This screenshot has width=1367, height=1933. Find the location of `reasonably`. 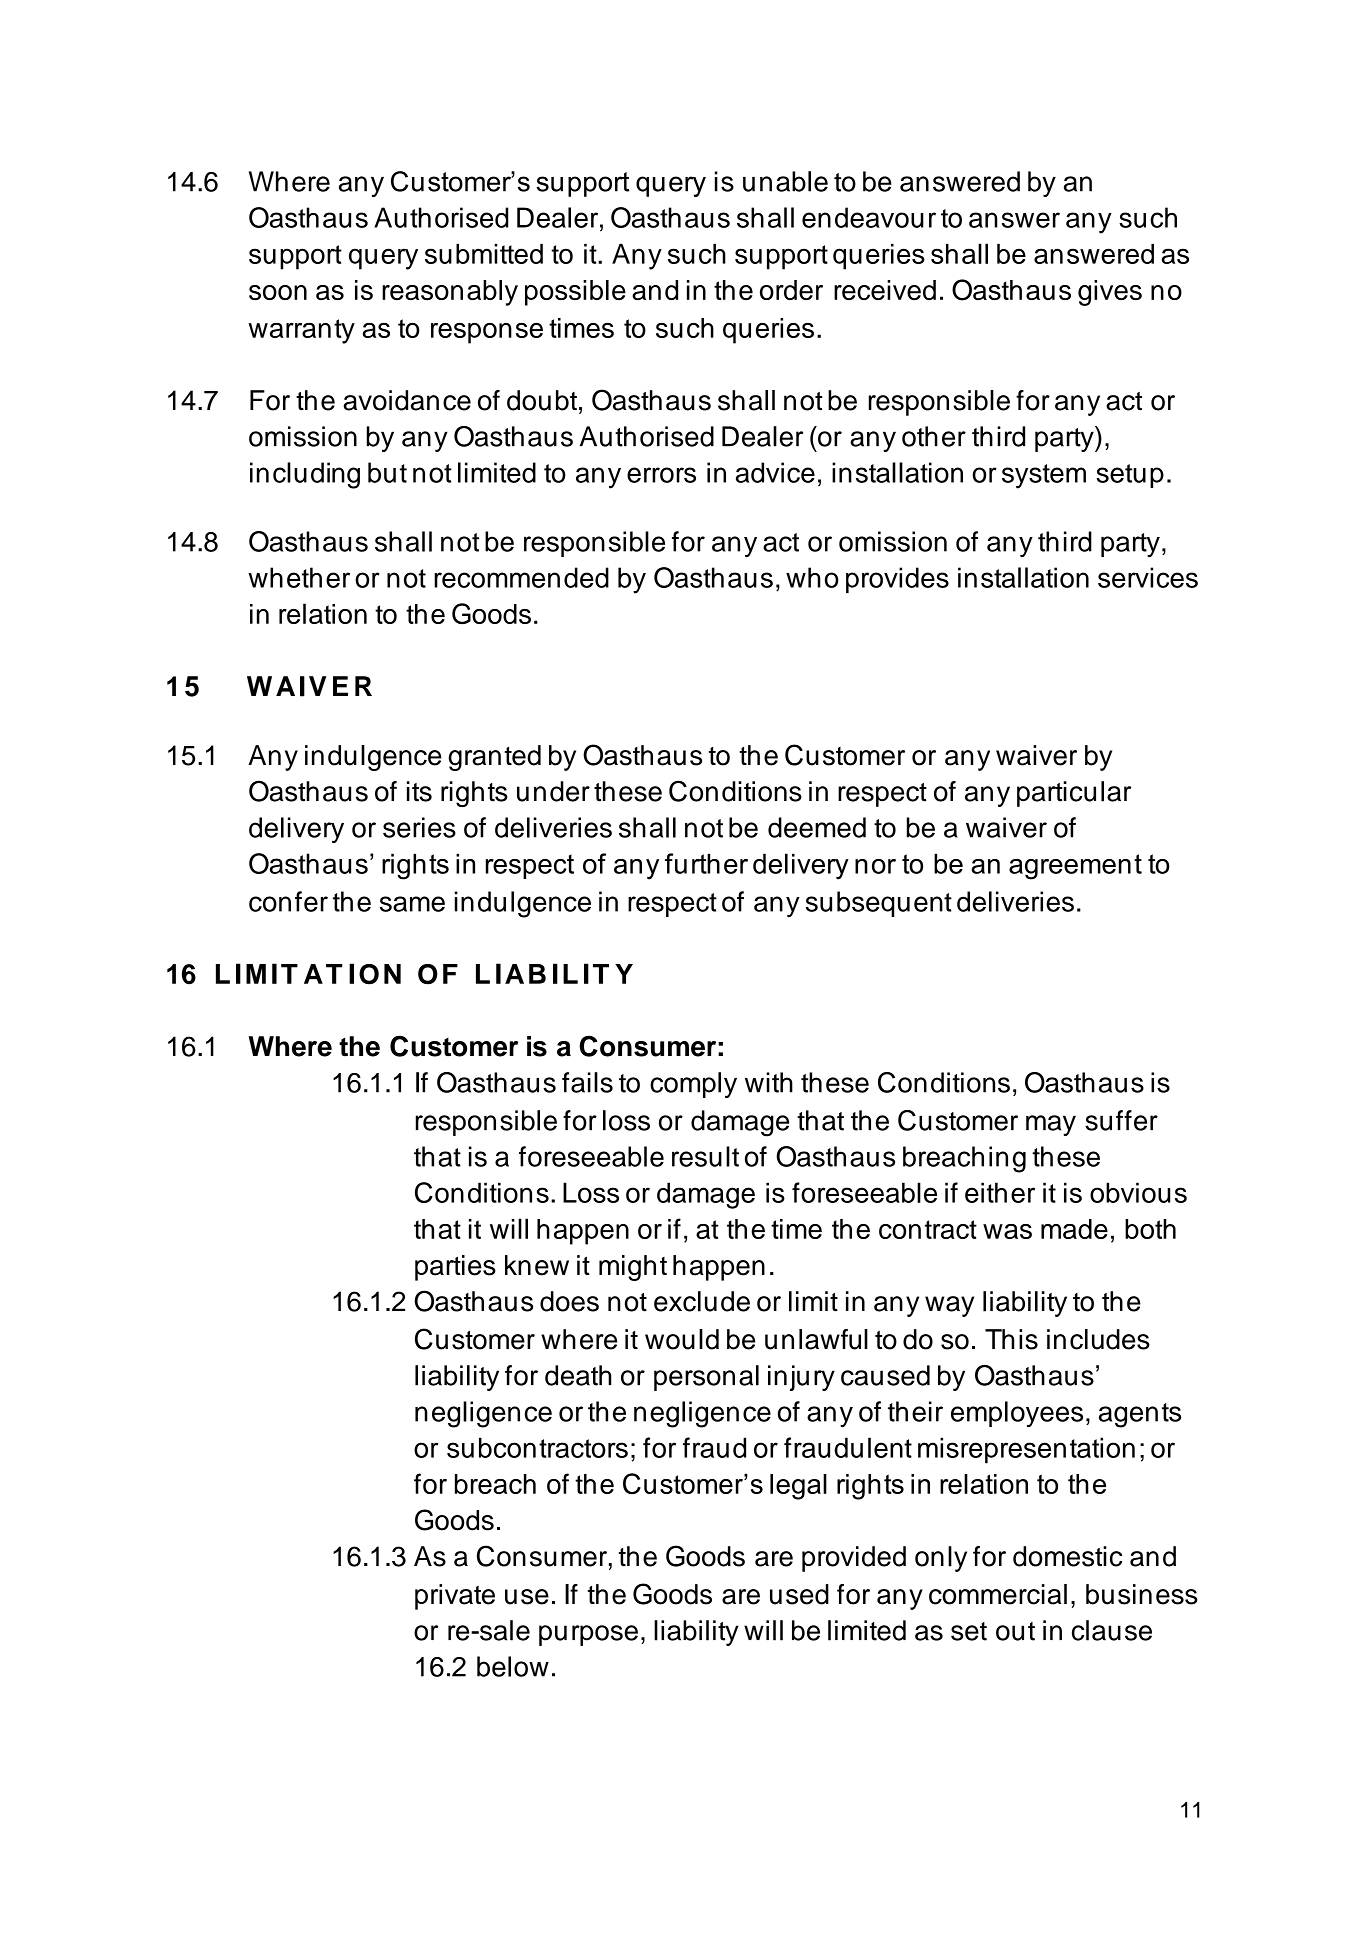

reasonably is located at coordinates (450, 293).
